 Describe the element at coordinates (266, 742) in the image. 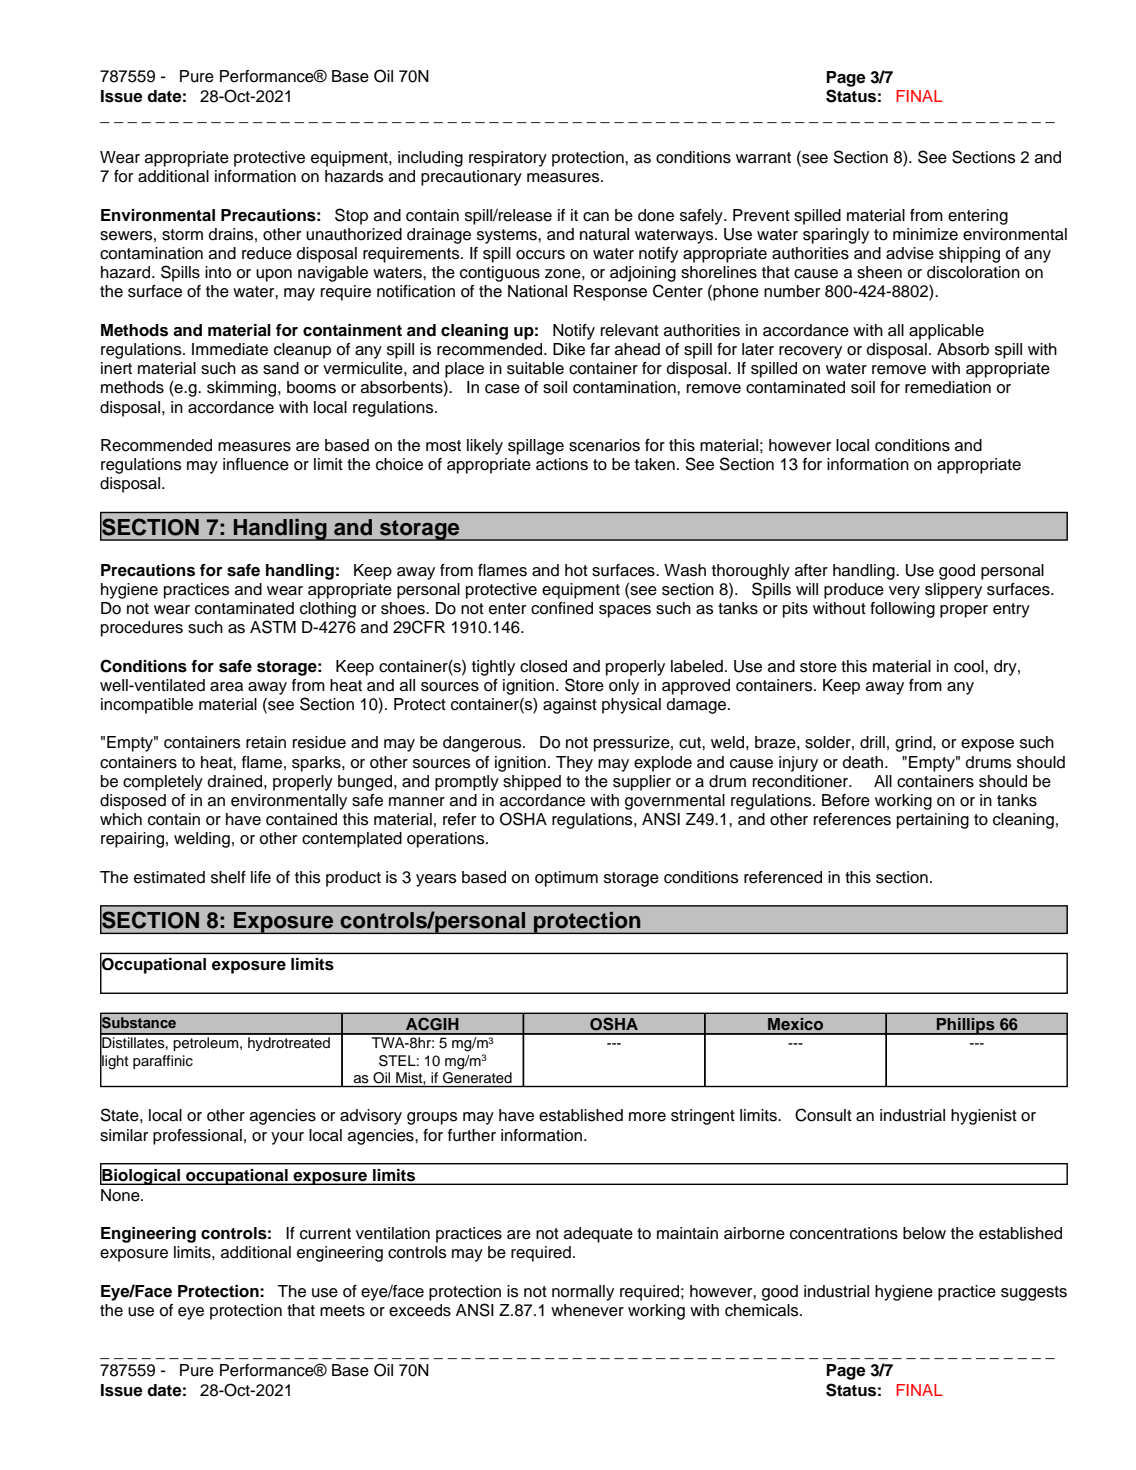

I see `retain` at that location.
